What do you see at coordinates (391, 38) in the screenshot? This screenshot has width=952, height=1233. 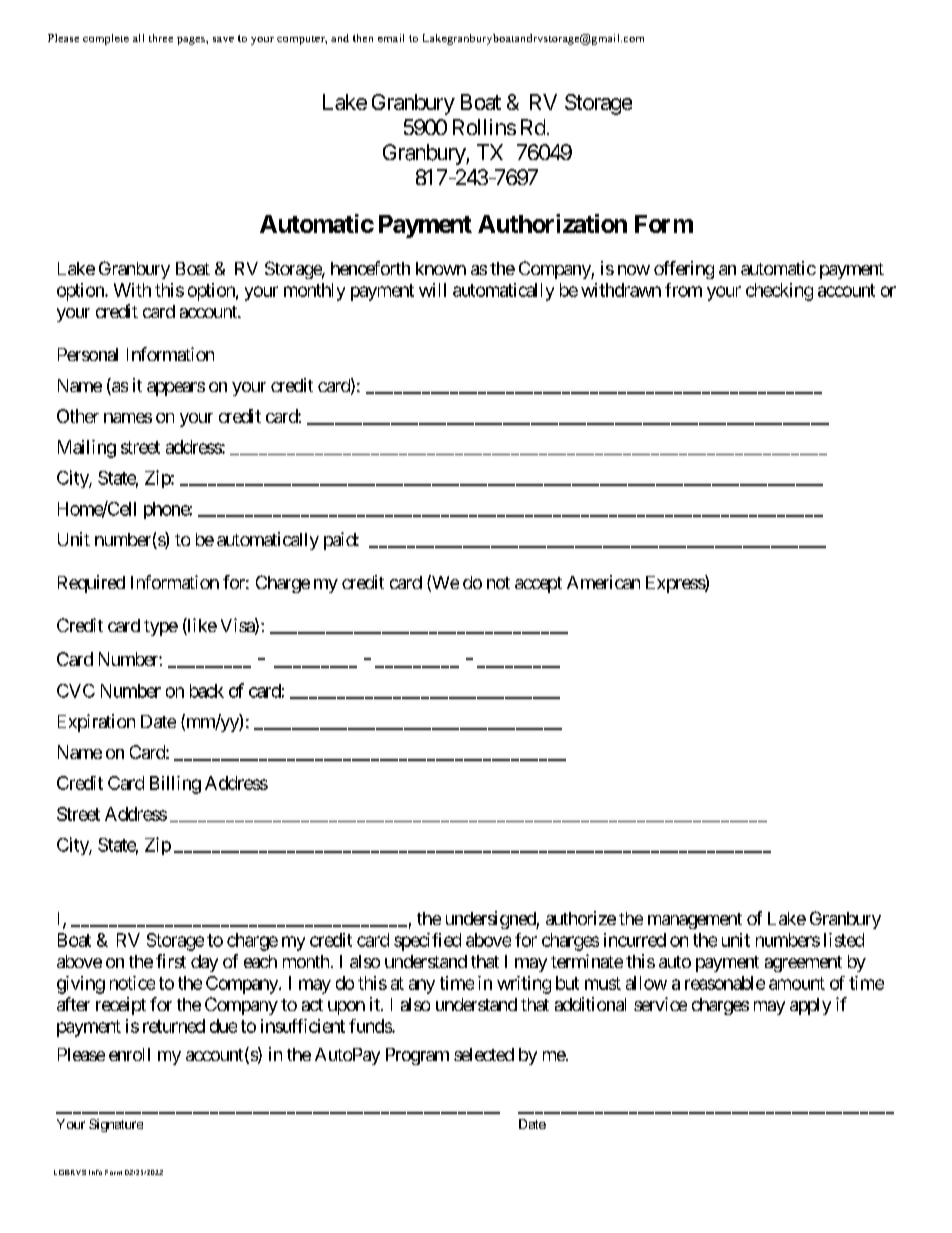 I see `email` at bounding box center [391, 38].
